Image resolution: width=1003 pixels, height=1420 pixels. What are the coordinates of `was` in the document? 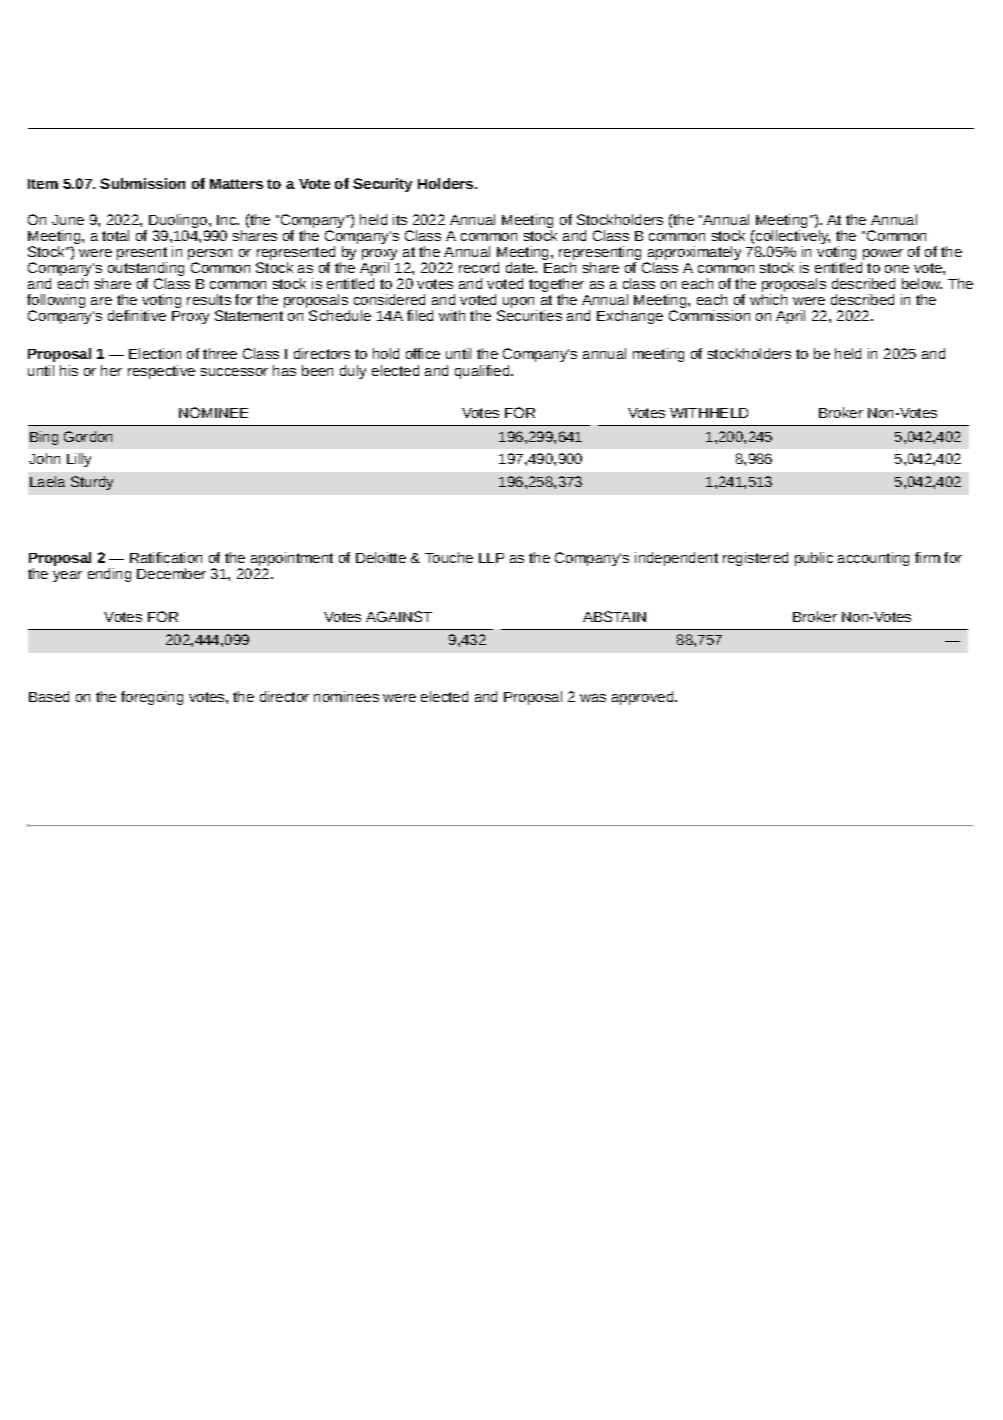 It's located at (593, 698).
